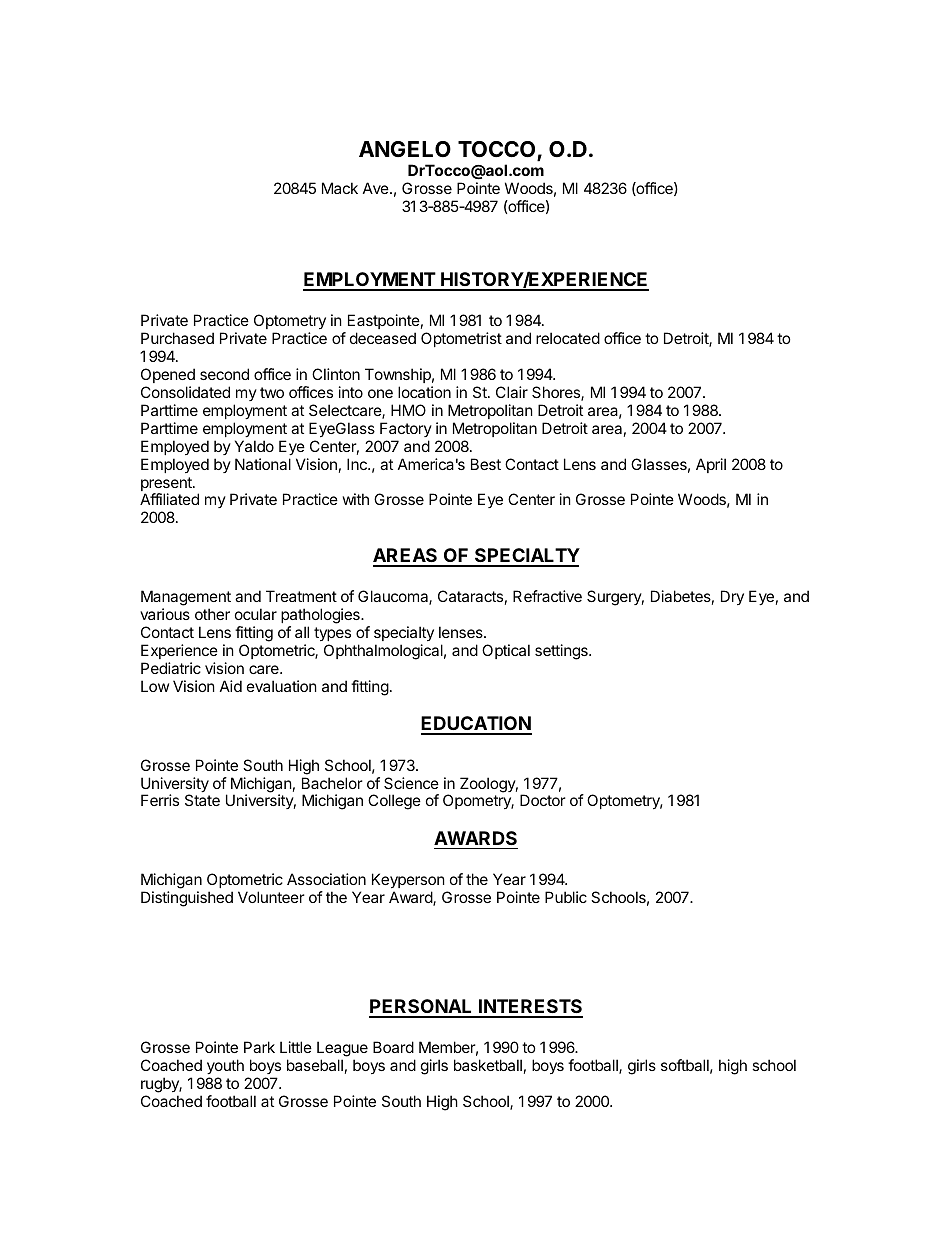 The image size is (952, 1233). What do you see at coordinates (424, 392) in the image?
I see `location` at bounding box center [424, 392].
